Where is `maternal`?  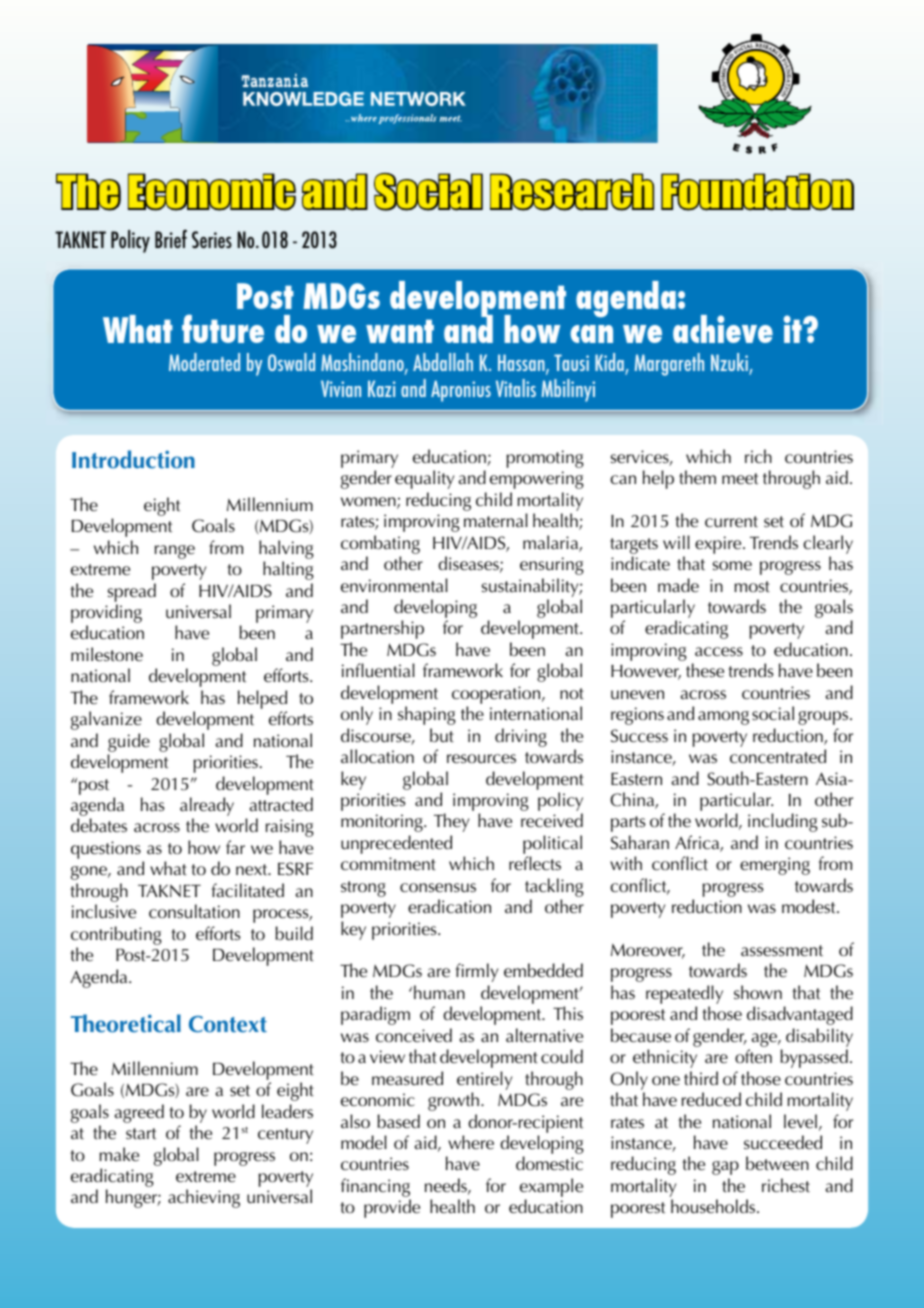 maternal is located at coordinates (496, 520).
